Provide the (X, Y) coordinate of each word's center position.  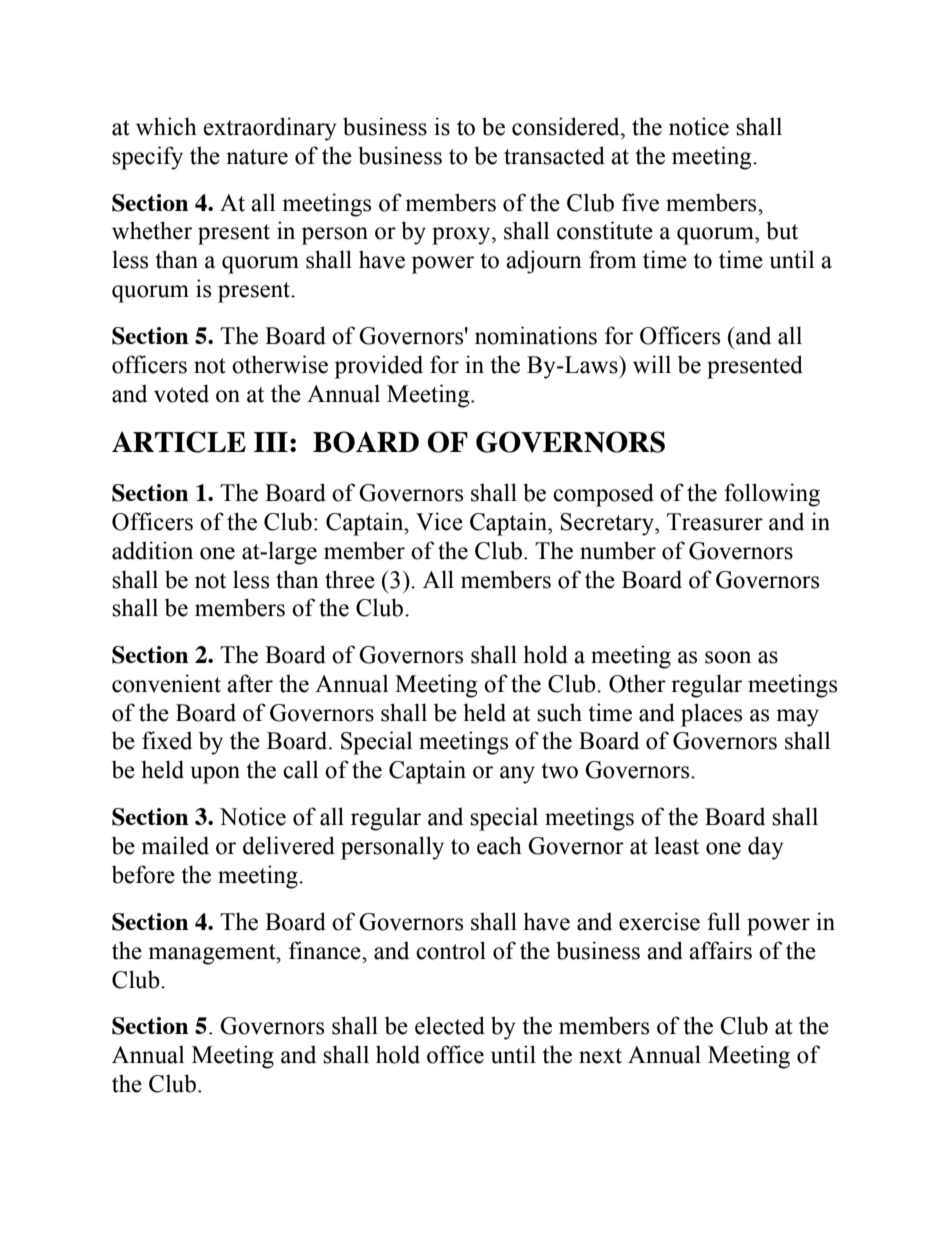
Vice (439, 521)
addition (152, 550)
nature (257, 157)
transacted (554, 155)
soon (728, 657)
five (640, 202)
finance (326, 950)
